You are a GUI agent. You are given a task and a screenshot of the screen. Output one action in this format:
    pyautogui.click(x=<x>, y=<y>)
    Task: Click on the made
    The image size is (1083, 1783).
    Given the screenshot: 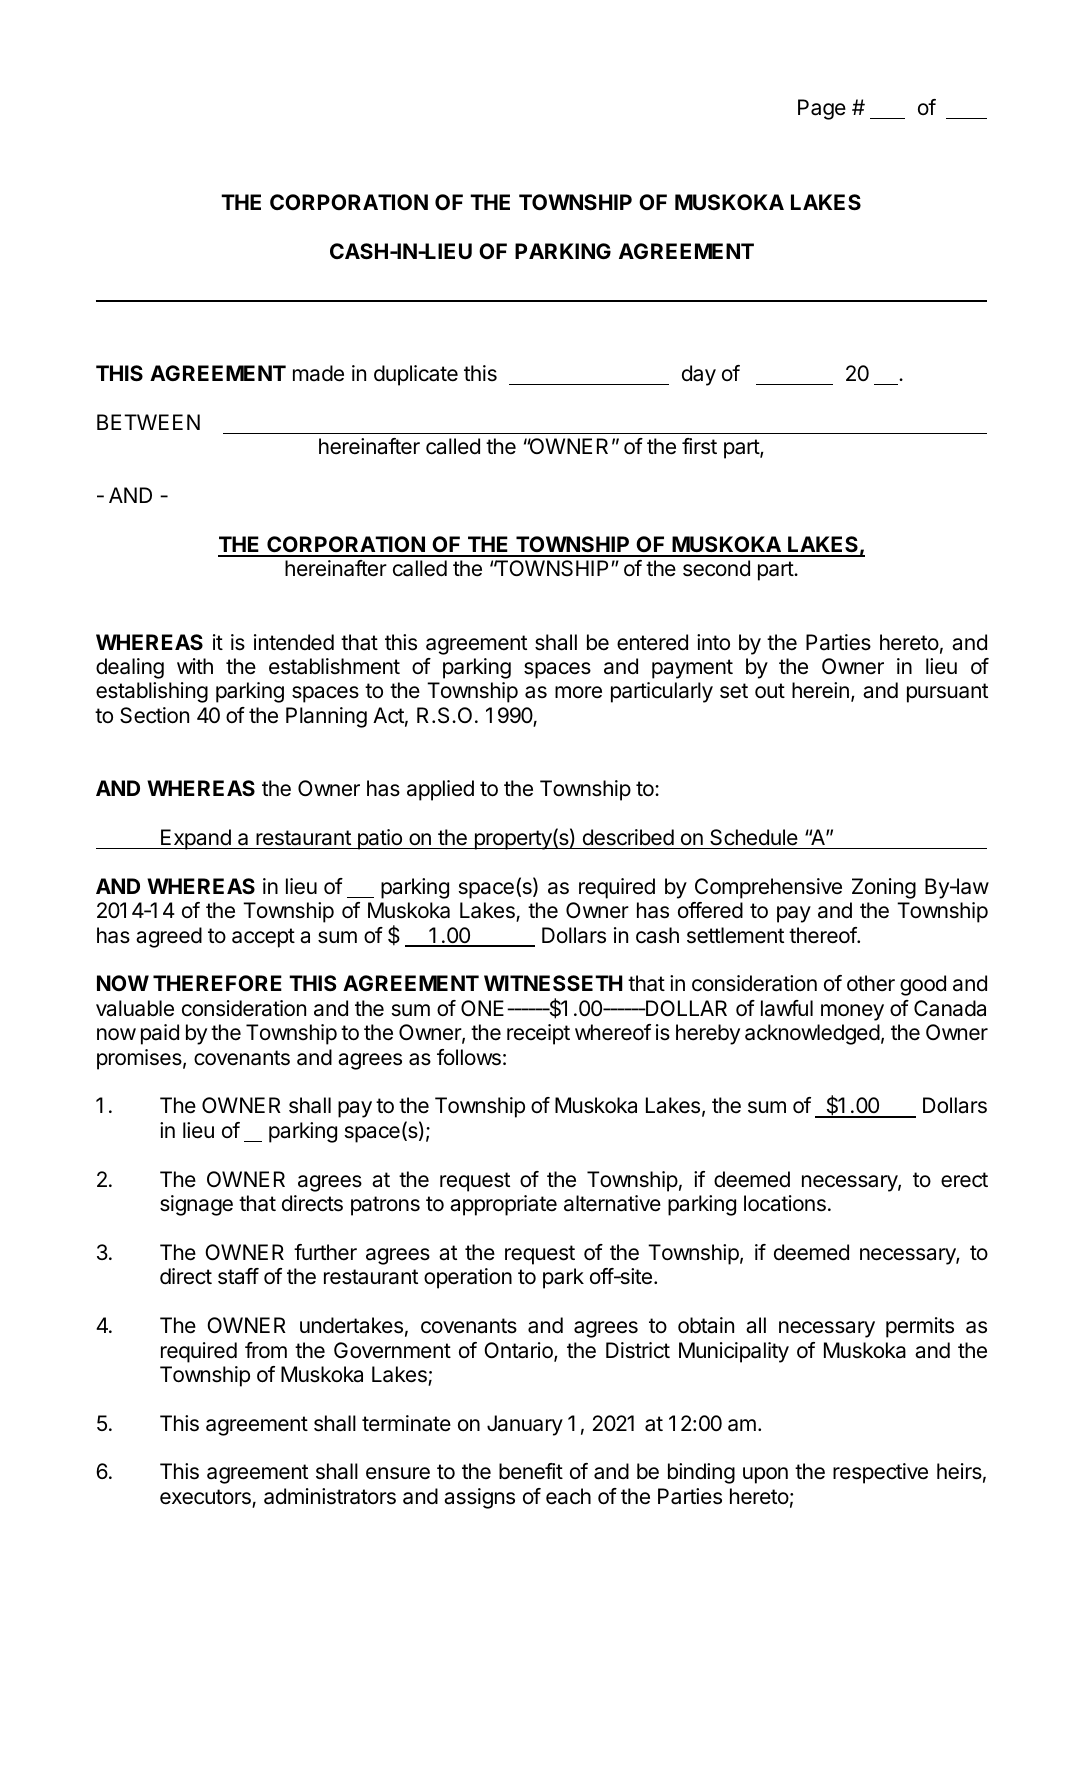 What is the action you would take?
    pyautogui.click(x=318, y=373)
